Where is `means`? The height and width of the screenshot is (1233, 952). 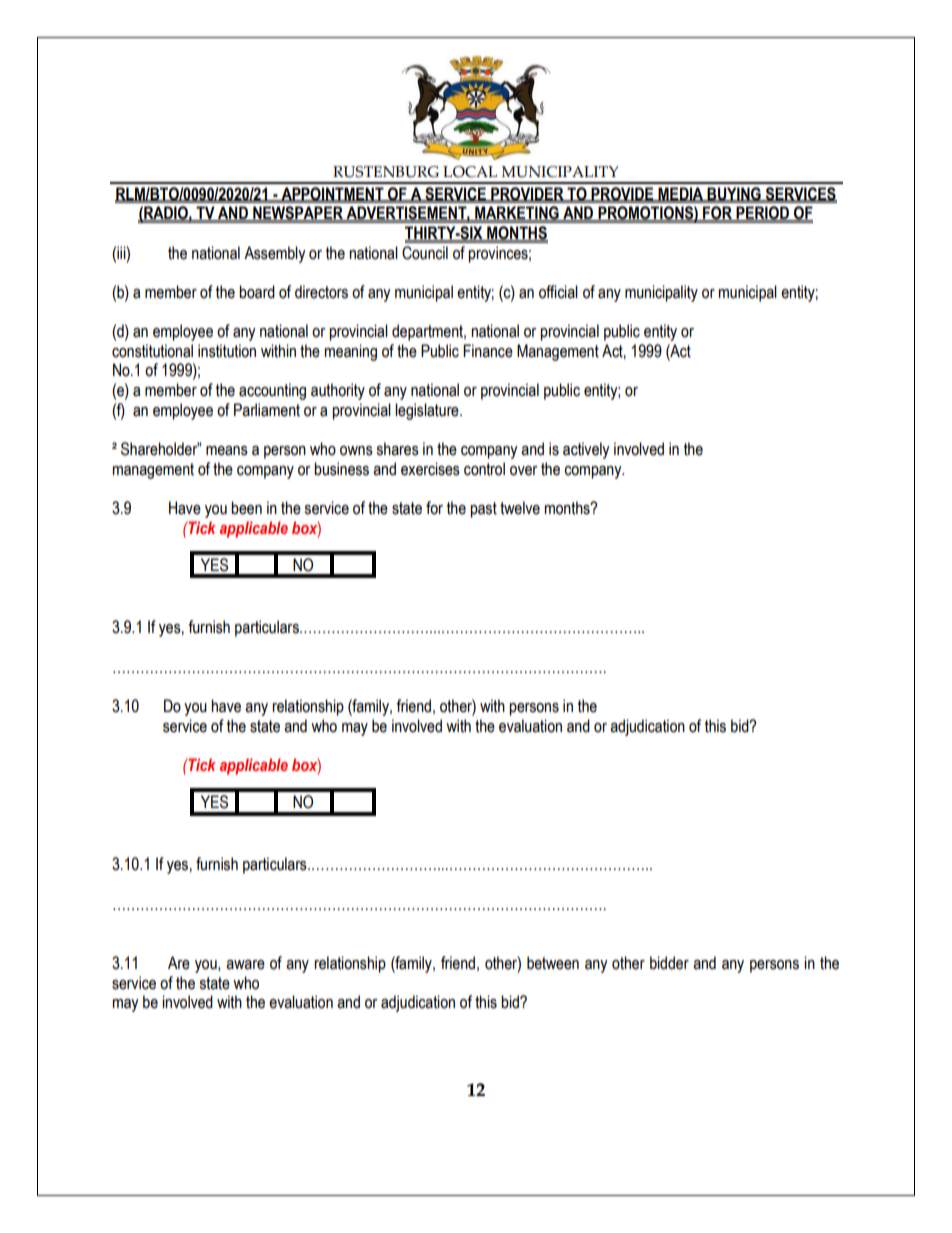
means is located at coordinates (227, 451).
